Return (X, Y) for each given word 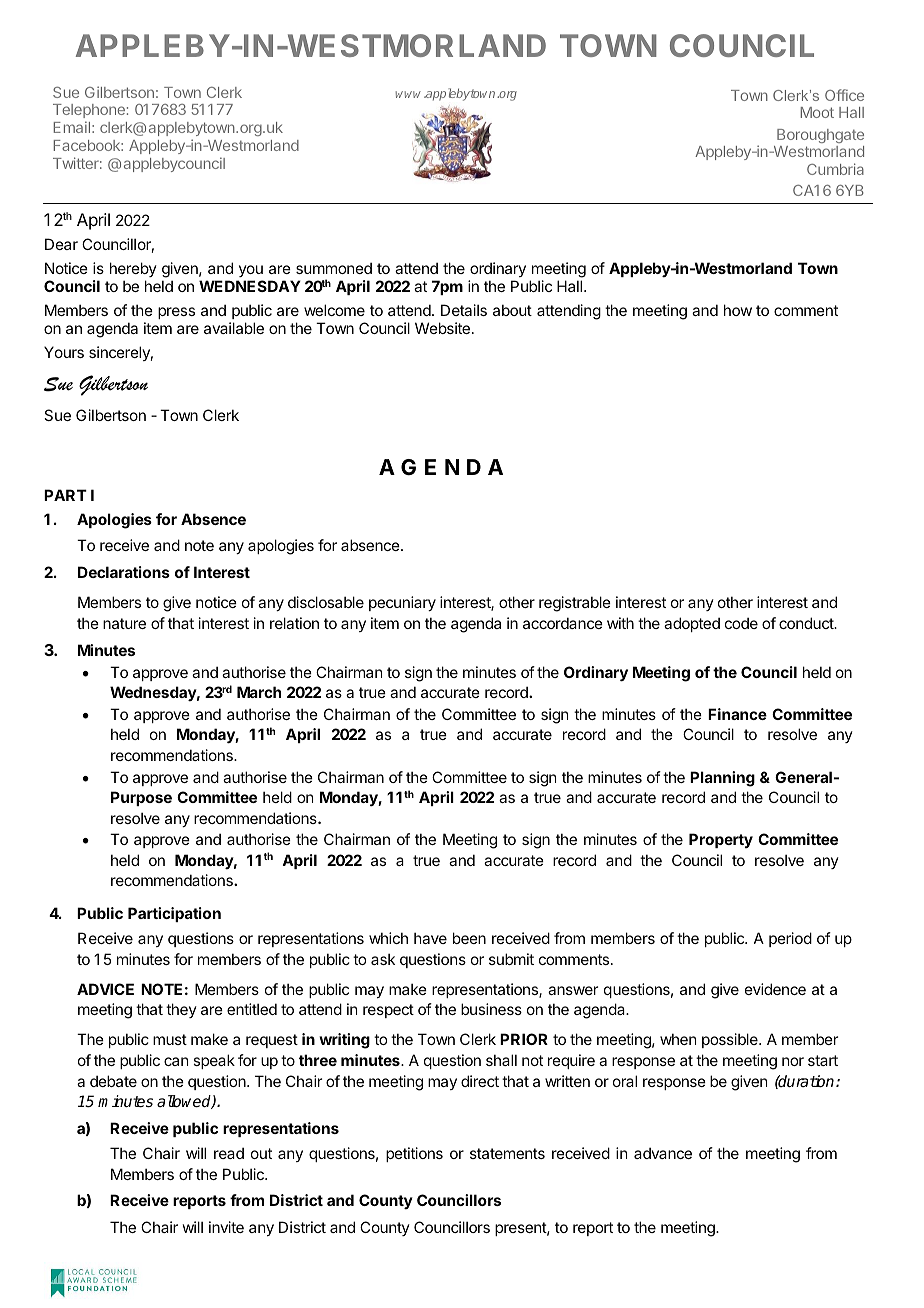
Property (721, 840)
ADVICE (105, 989)
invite (226, 1227)
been (469, 938)
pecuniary (402, 603)
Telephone (89, 113)
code (741, 623)
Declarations (124, 572)
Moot (817, 112)
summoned (334, 268)
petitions (414, 1154)
